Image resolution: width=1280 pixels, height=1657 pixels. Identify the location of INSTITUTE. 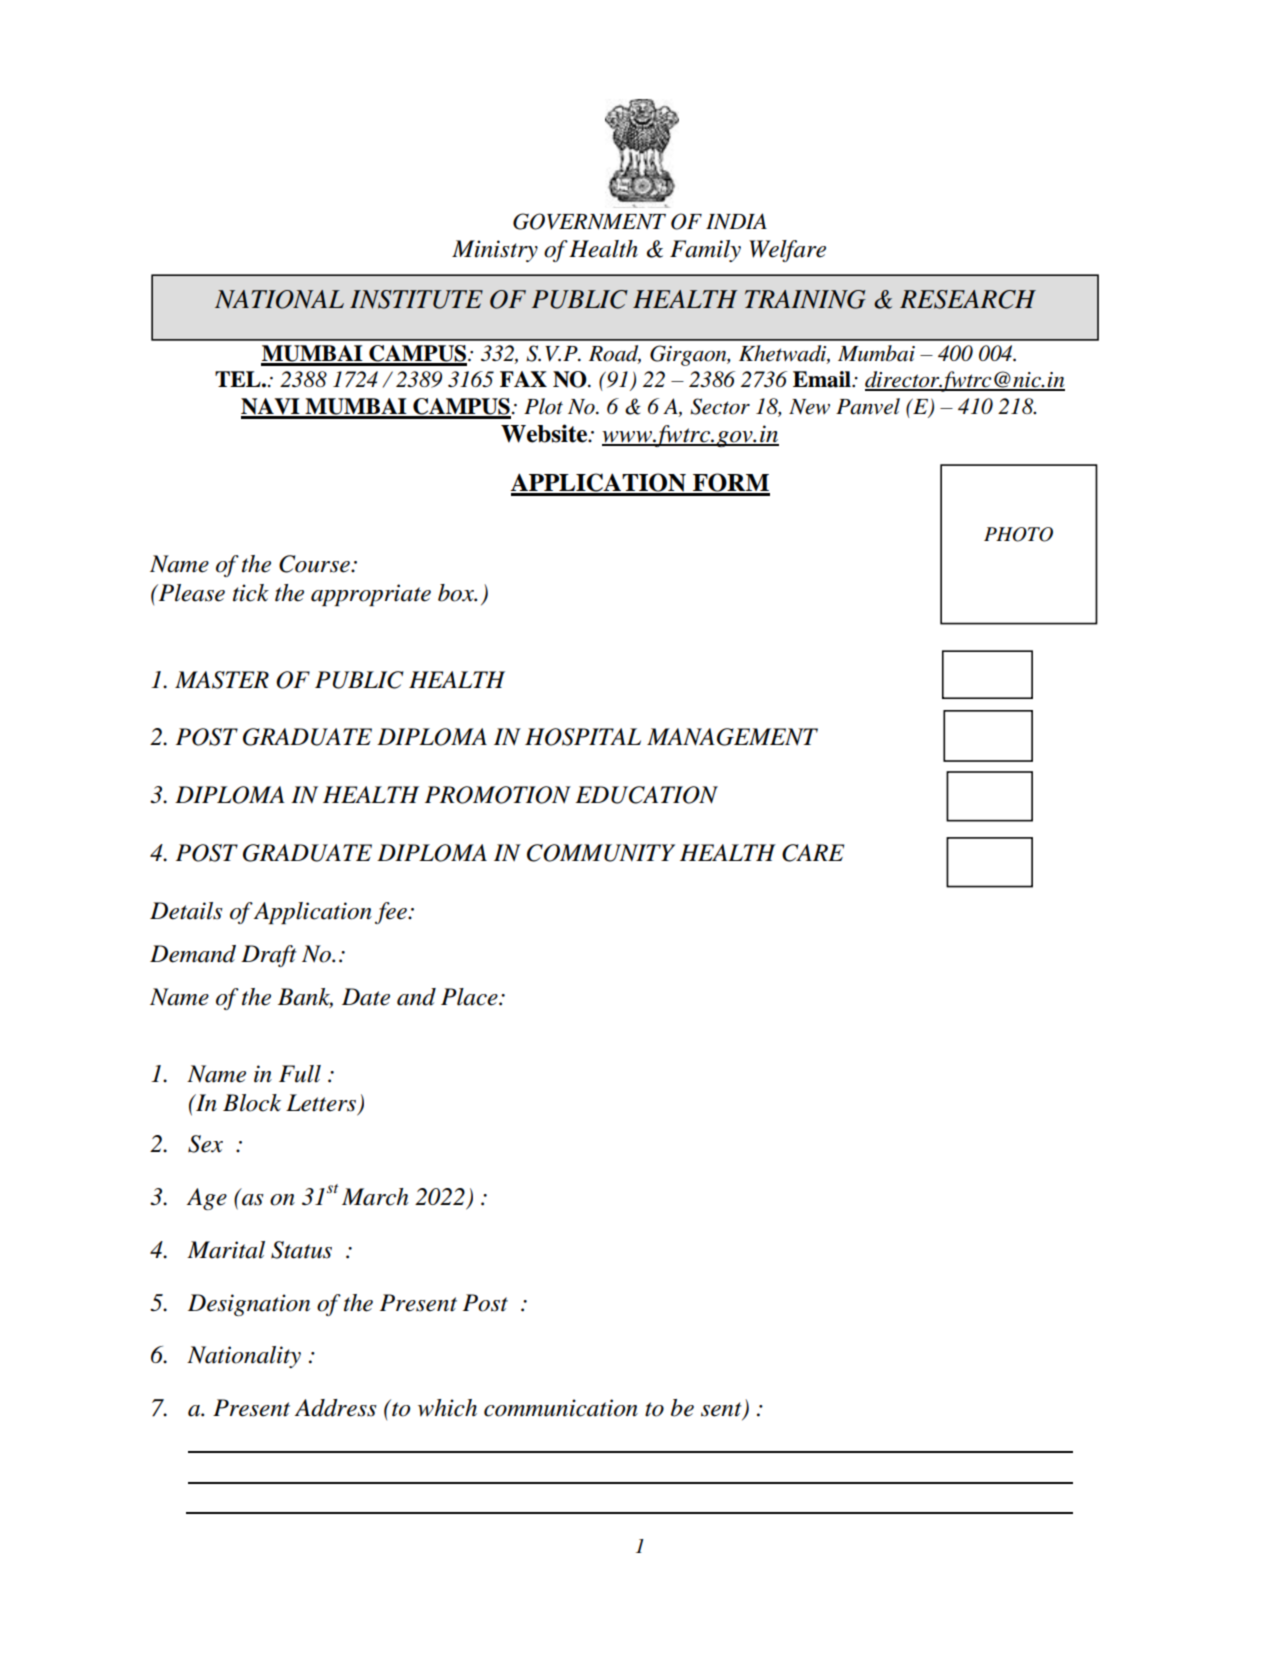
(416, 299).
